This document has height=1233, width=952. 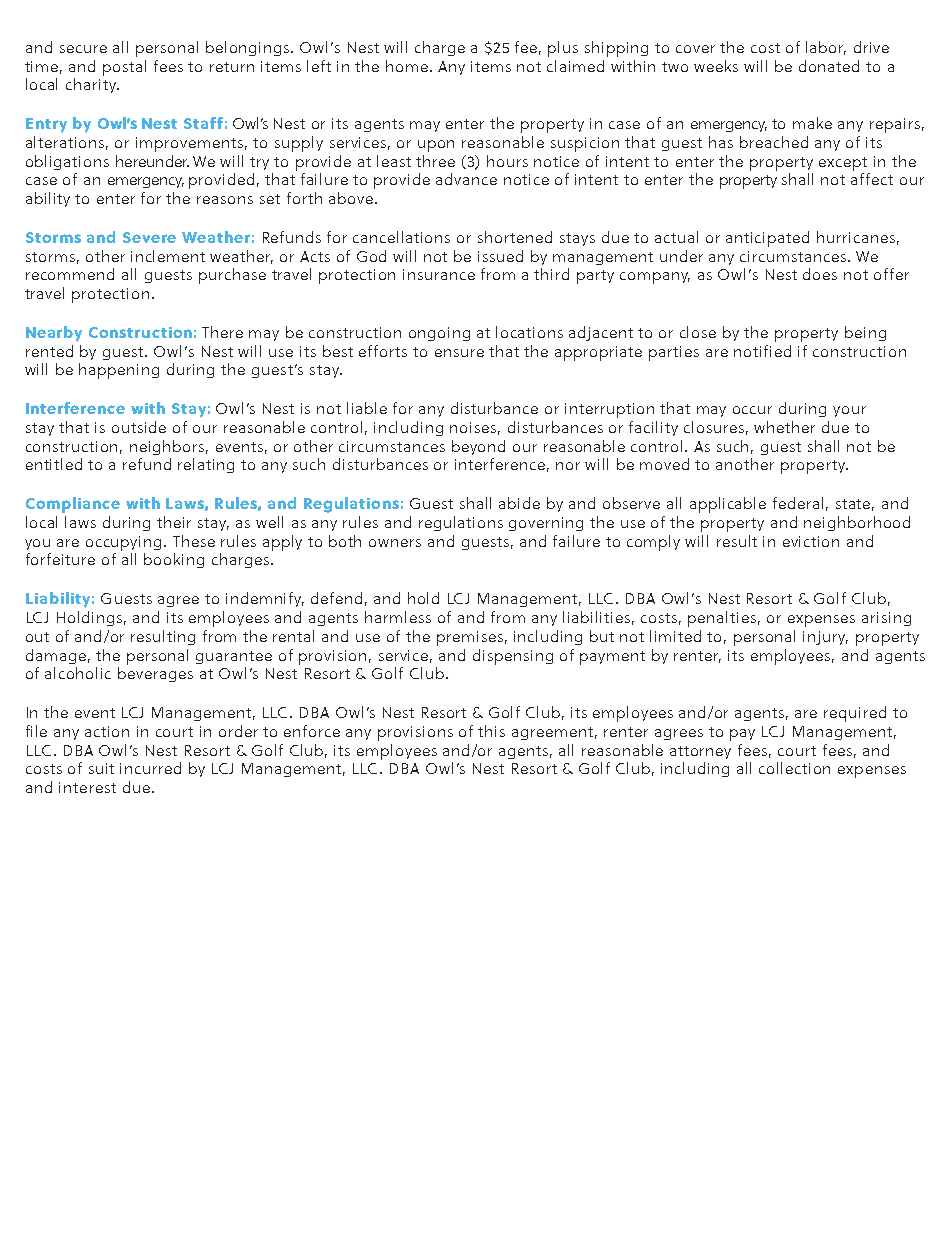 What do you see at coordinates (829, 66) in the document?
I see `donated` at bounding box center [829, 66].
